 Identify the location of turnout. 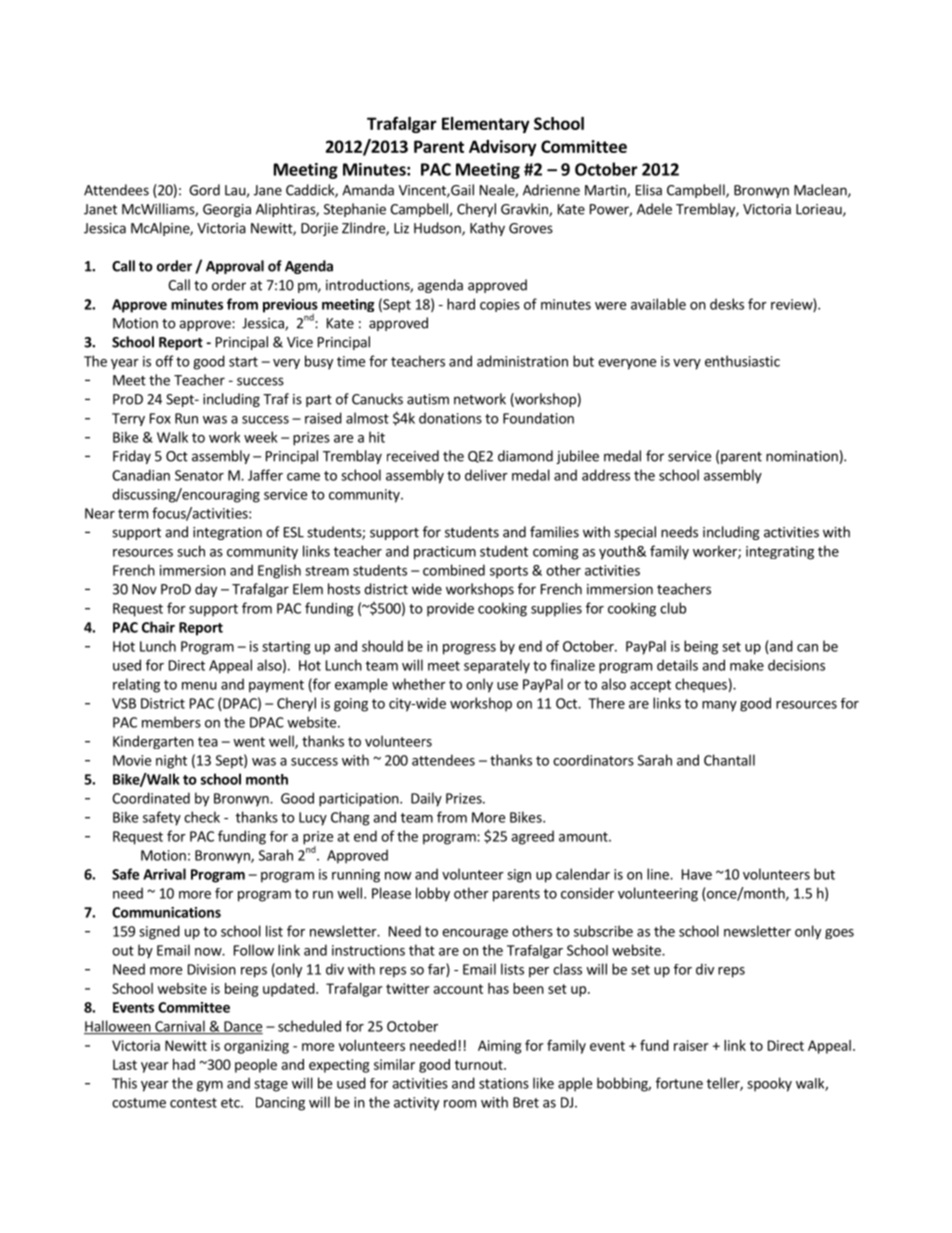
(480, 1065).
